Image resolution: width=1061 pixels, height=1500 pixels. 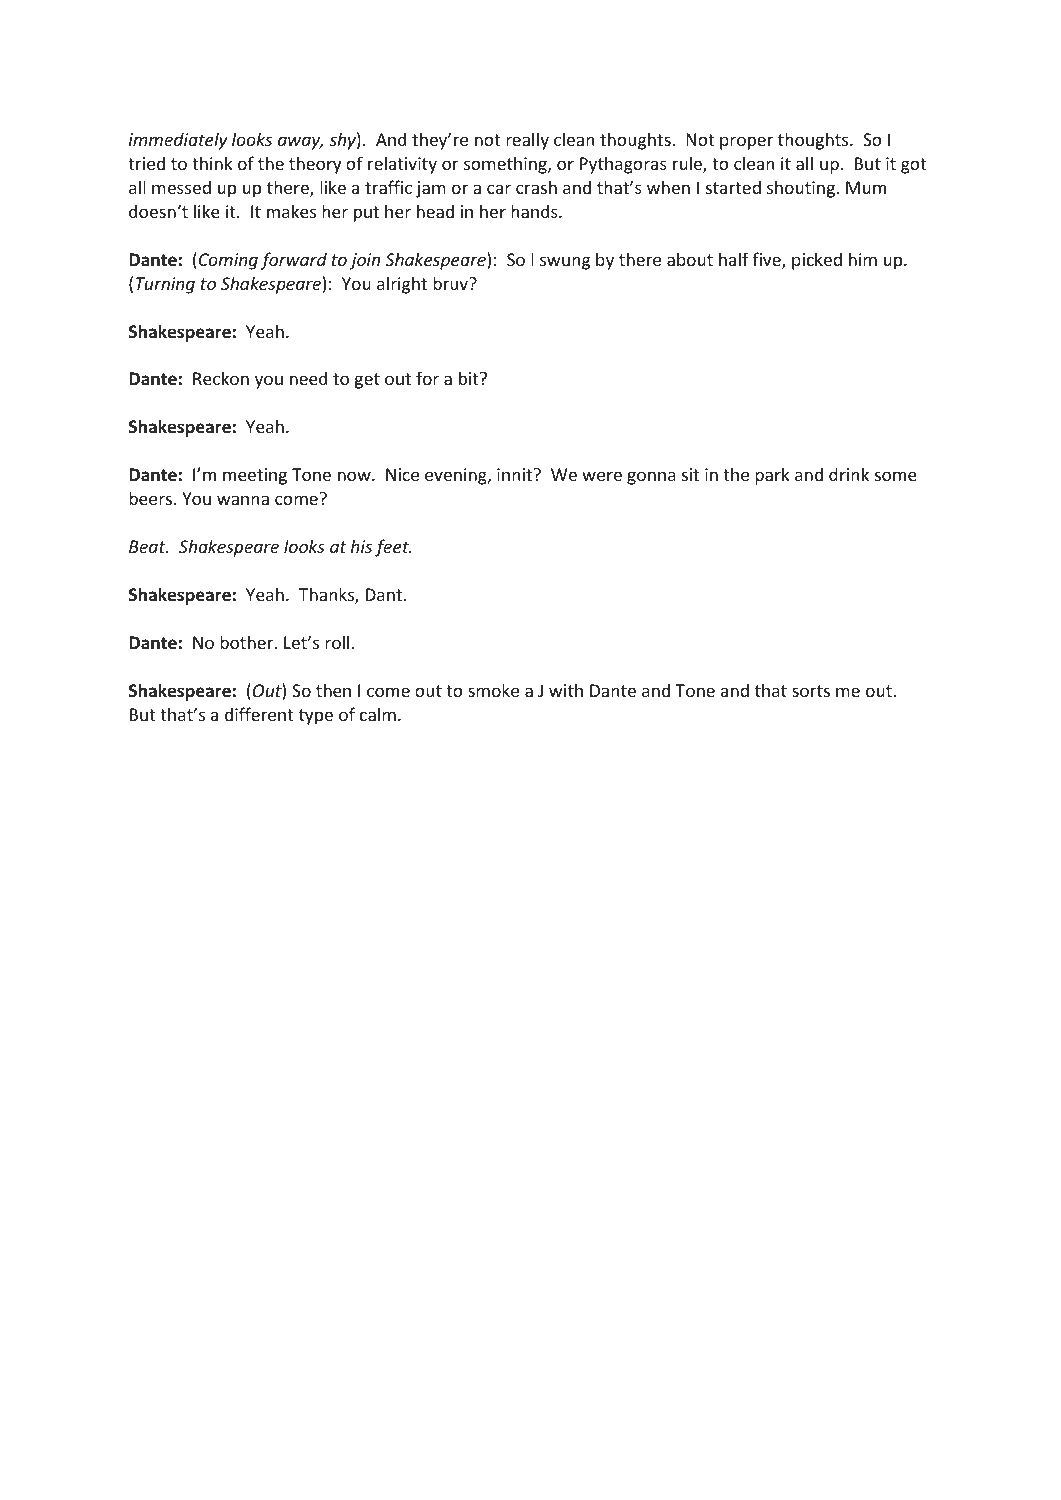 I want to click on shouting, so click(x=802, y=189).
